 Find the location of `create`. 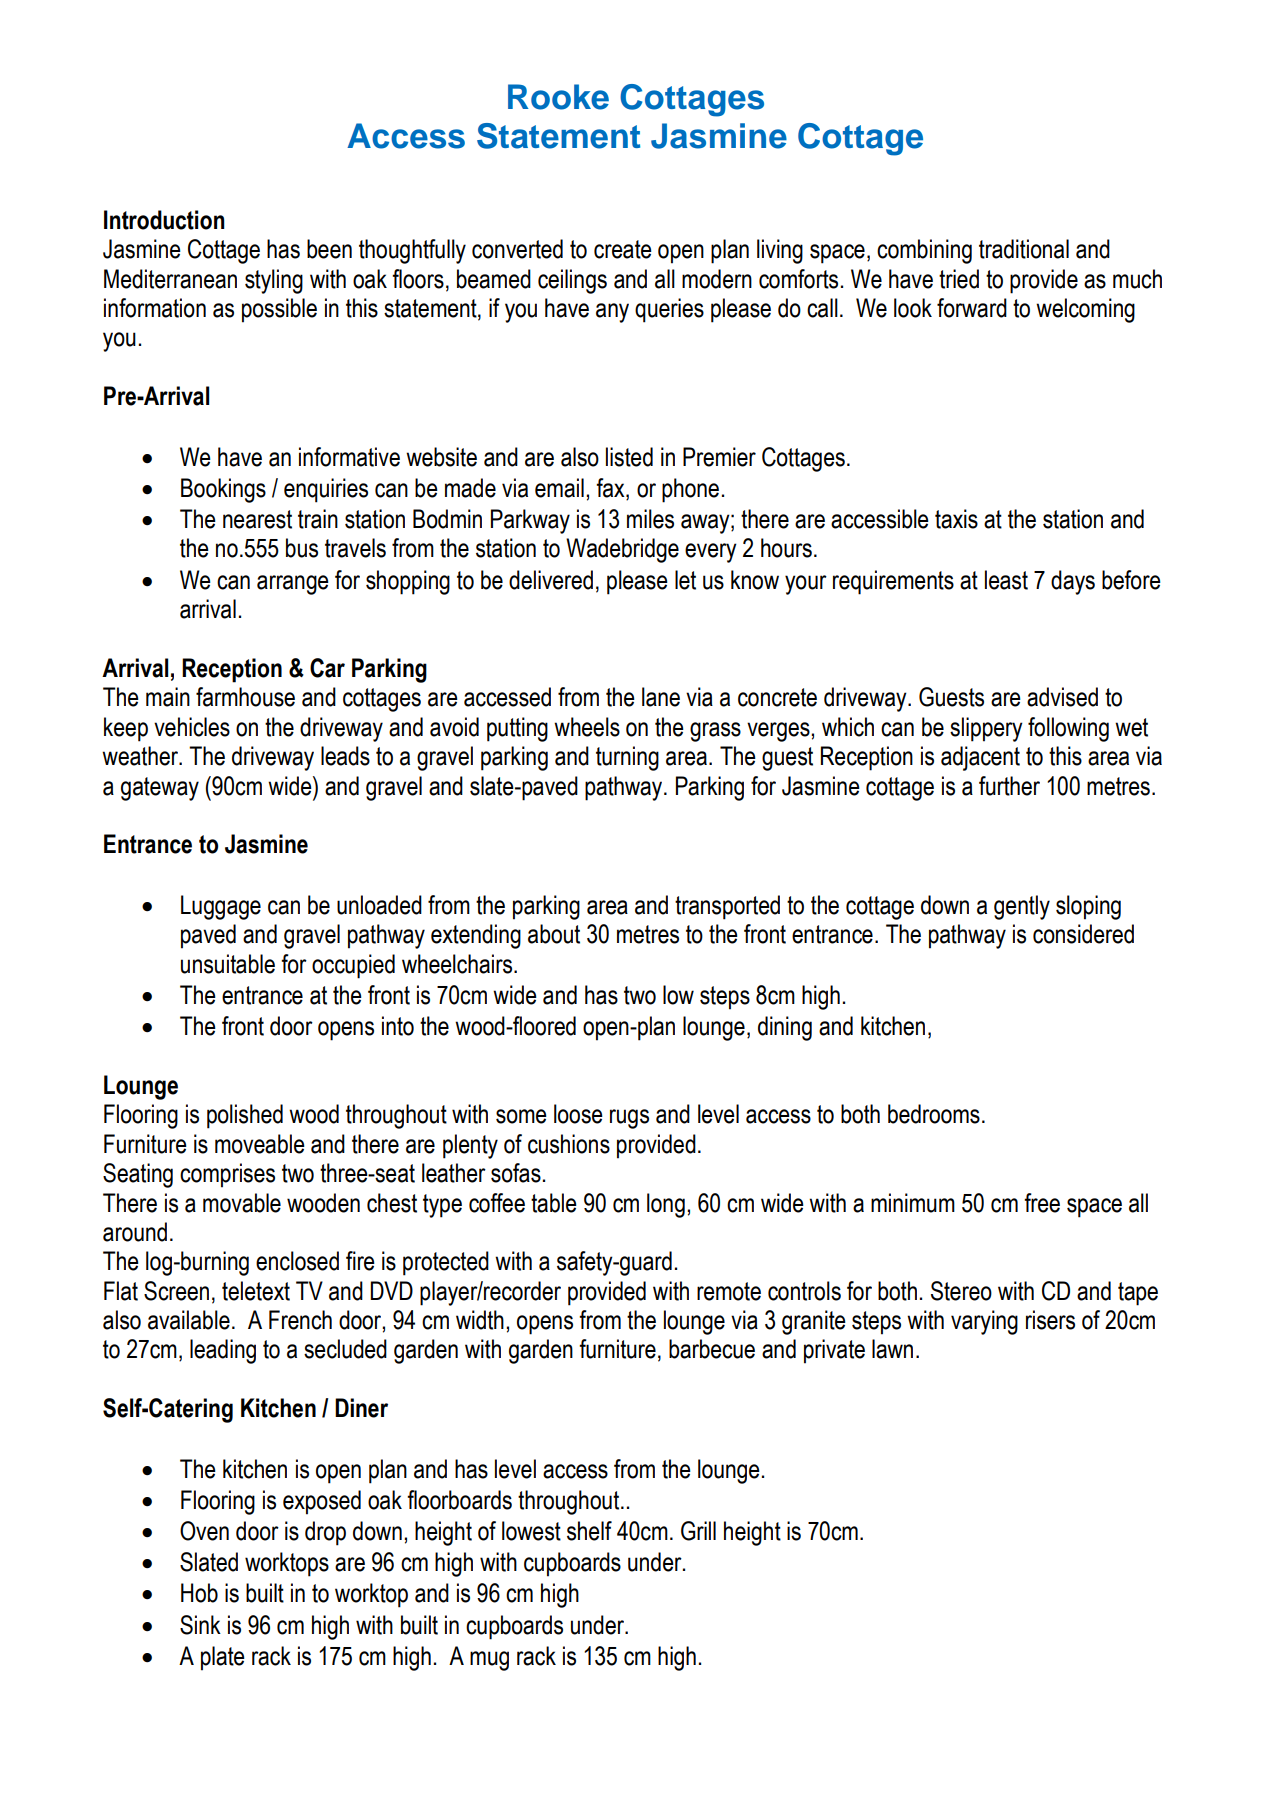

create is located at coordinates (623, 249).
